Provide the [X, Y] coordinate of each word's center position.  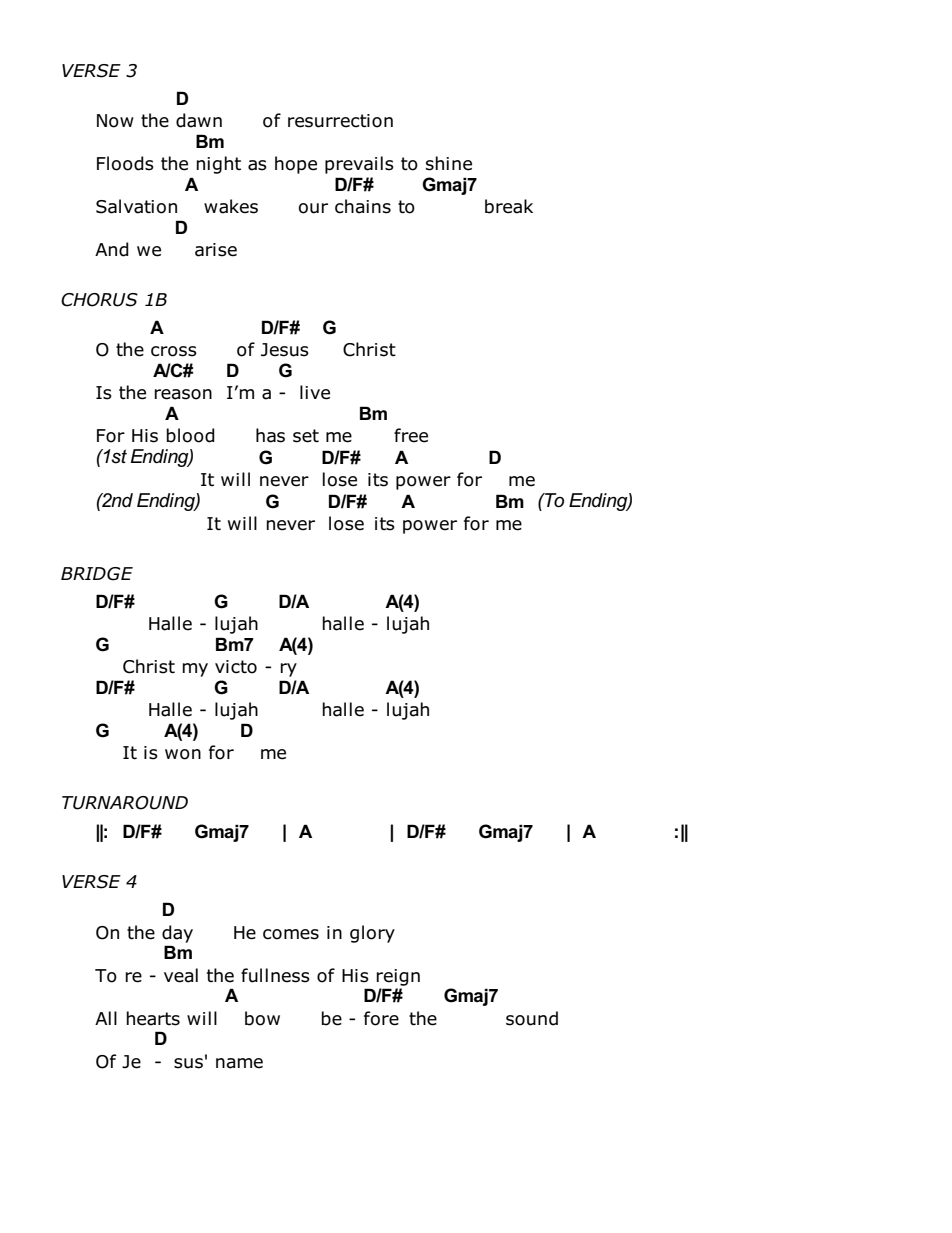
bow [262, 1018]
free [411, 435]
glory [372, 934]
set [306, 436]
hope [296, 165]
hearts [153, 1018]
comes [291, 934]
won [183, 754]
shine [449, 163]
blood [190, 435]
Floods [125, 163]
